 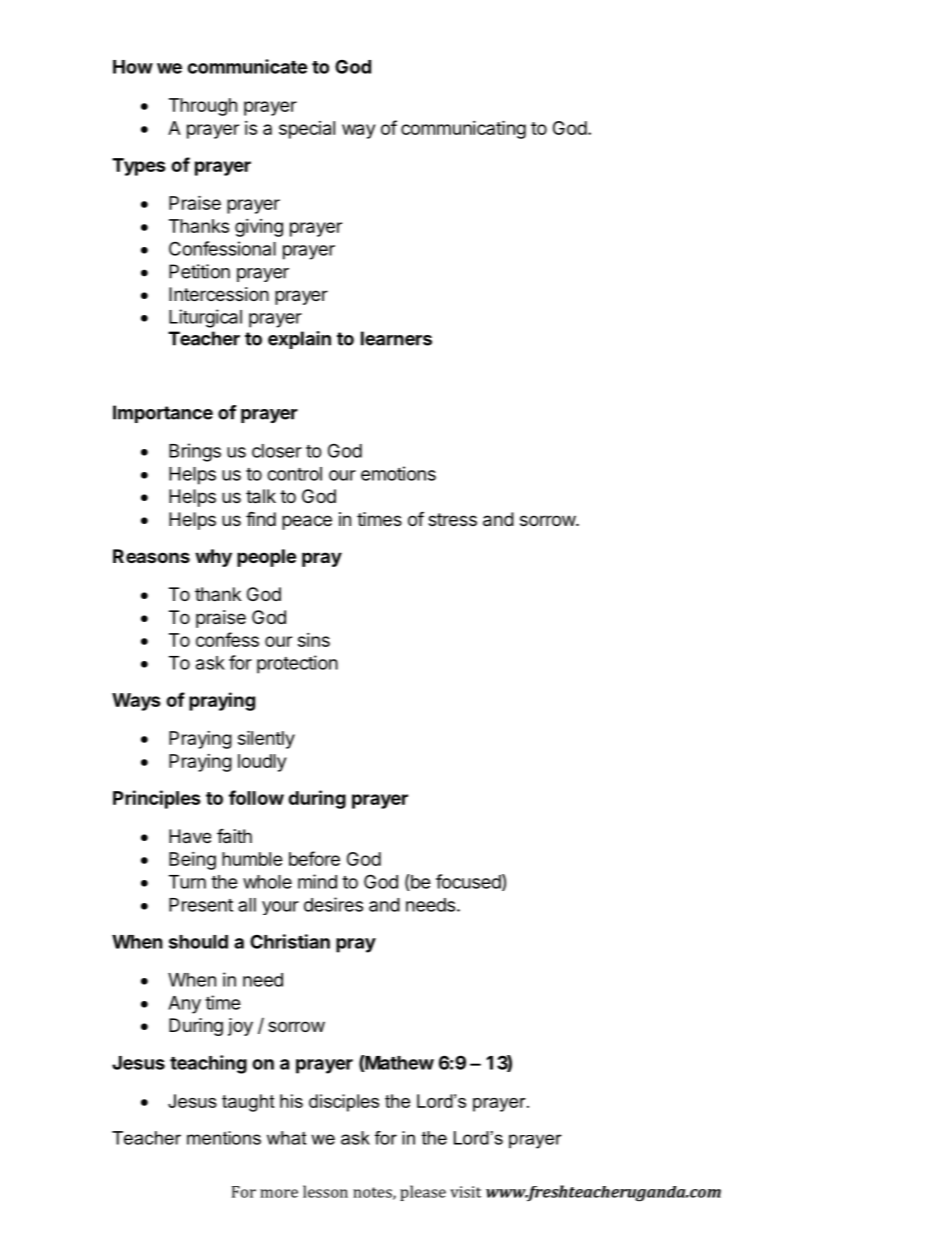 What do you see at coordinates (396, 338) in the screenshot?
I see `learners` at bounding box center [396, 338].
